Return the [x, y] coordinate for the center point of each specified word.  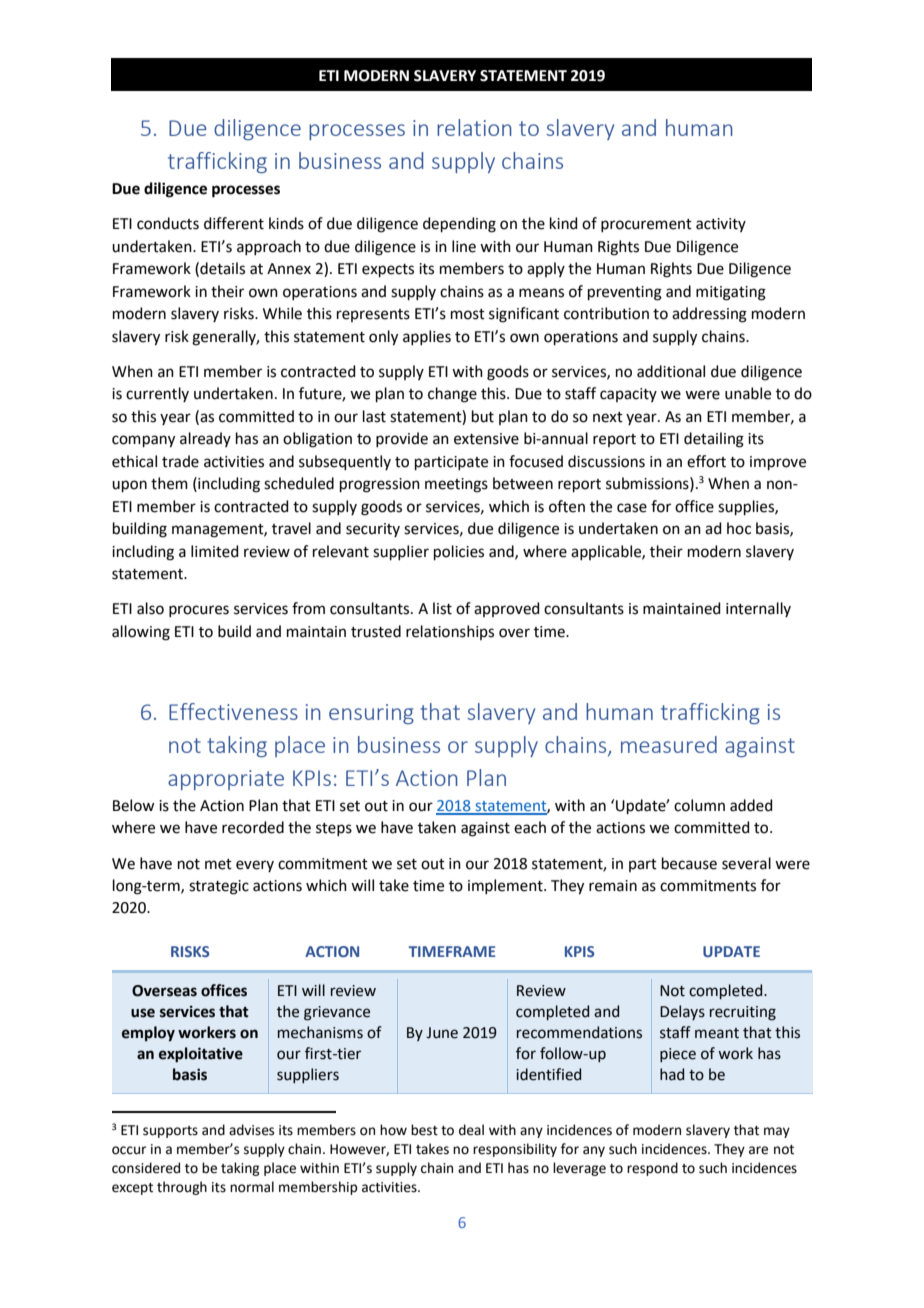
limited [215, 551]
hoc [739, 528]
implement [506, 886]
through [182, 1188]
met [218, 864]
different [234, 223]
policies [459, 552]
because [689, 863]
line [464, 246]
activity [721, 225]
